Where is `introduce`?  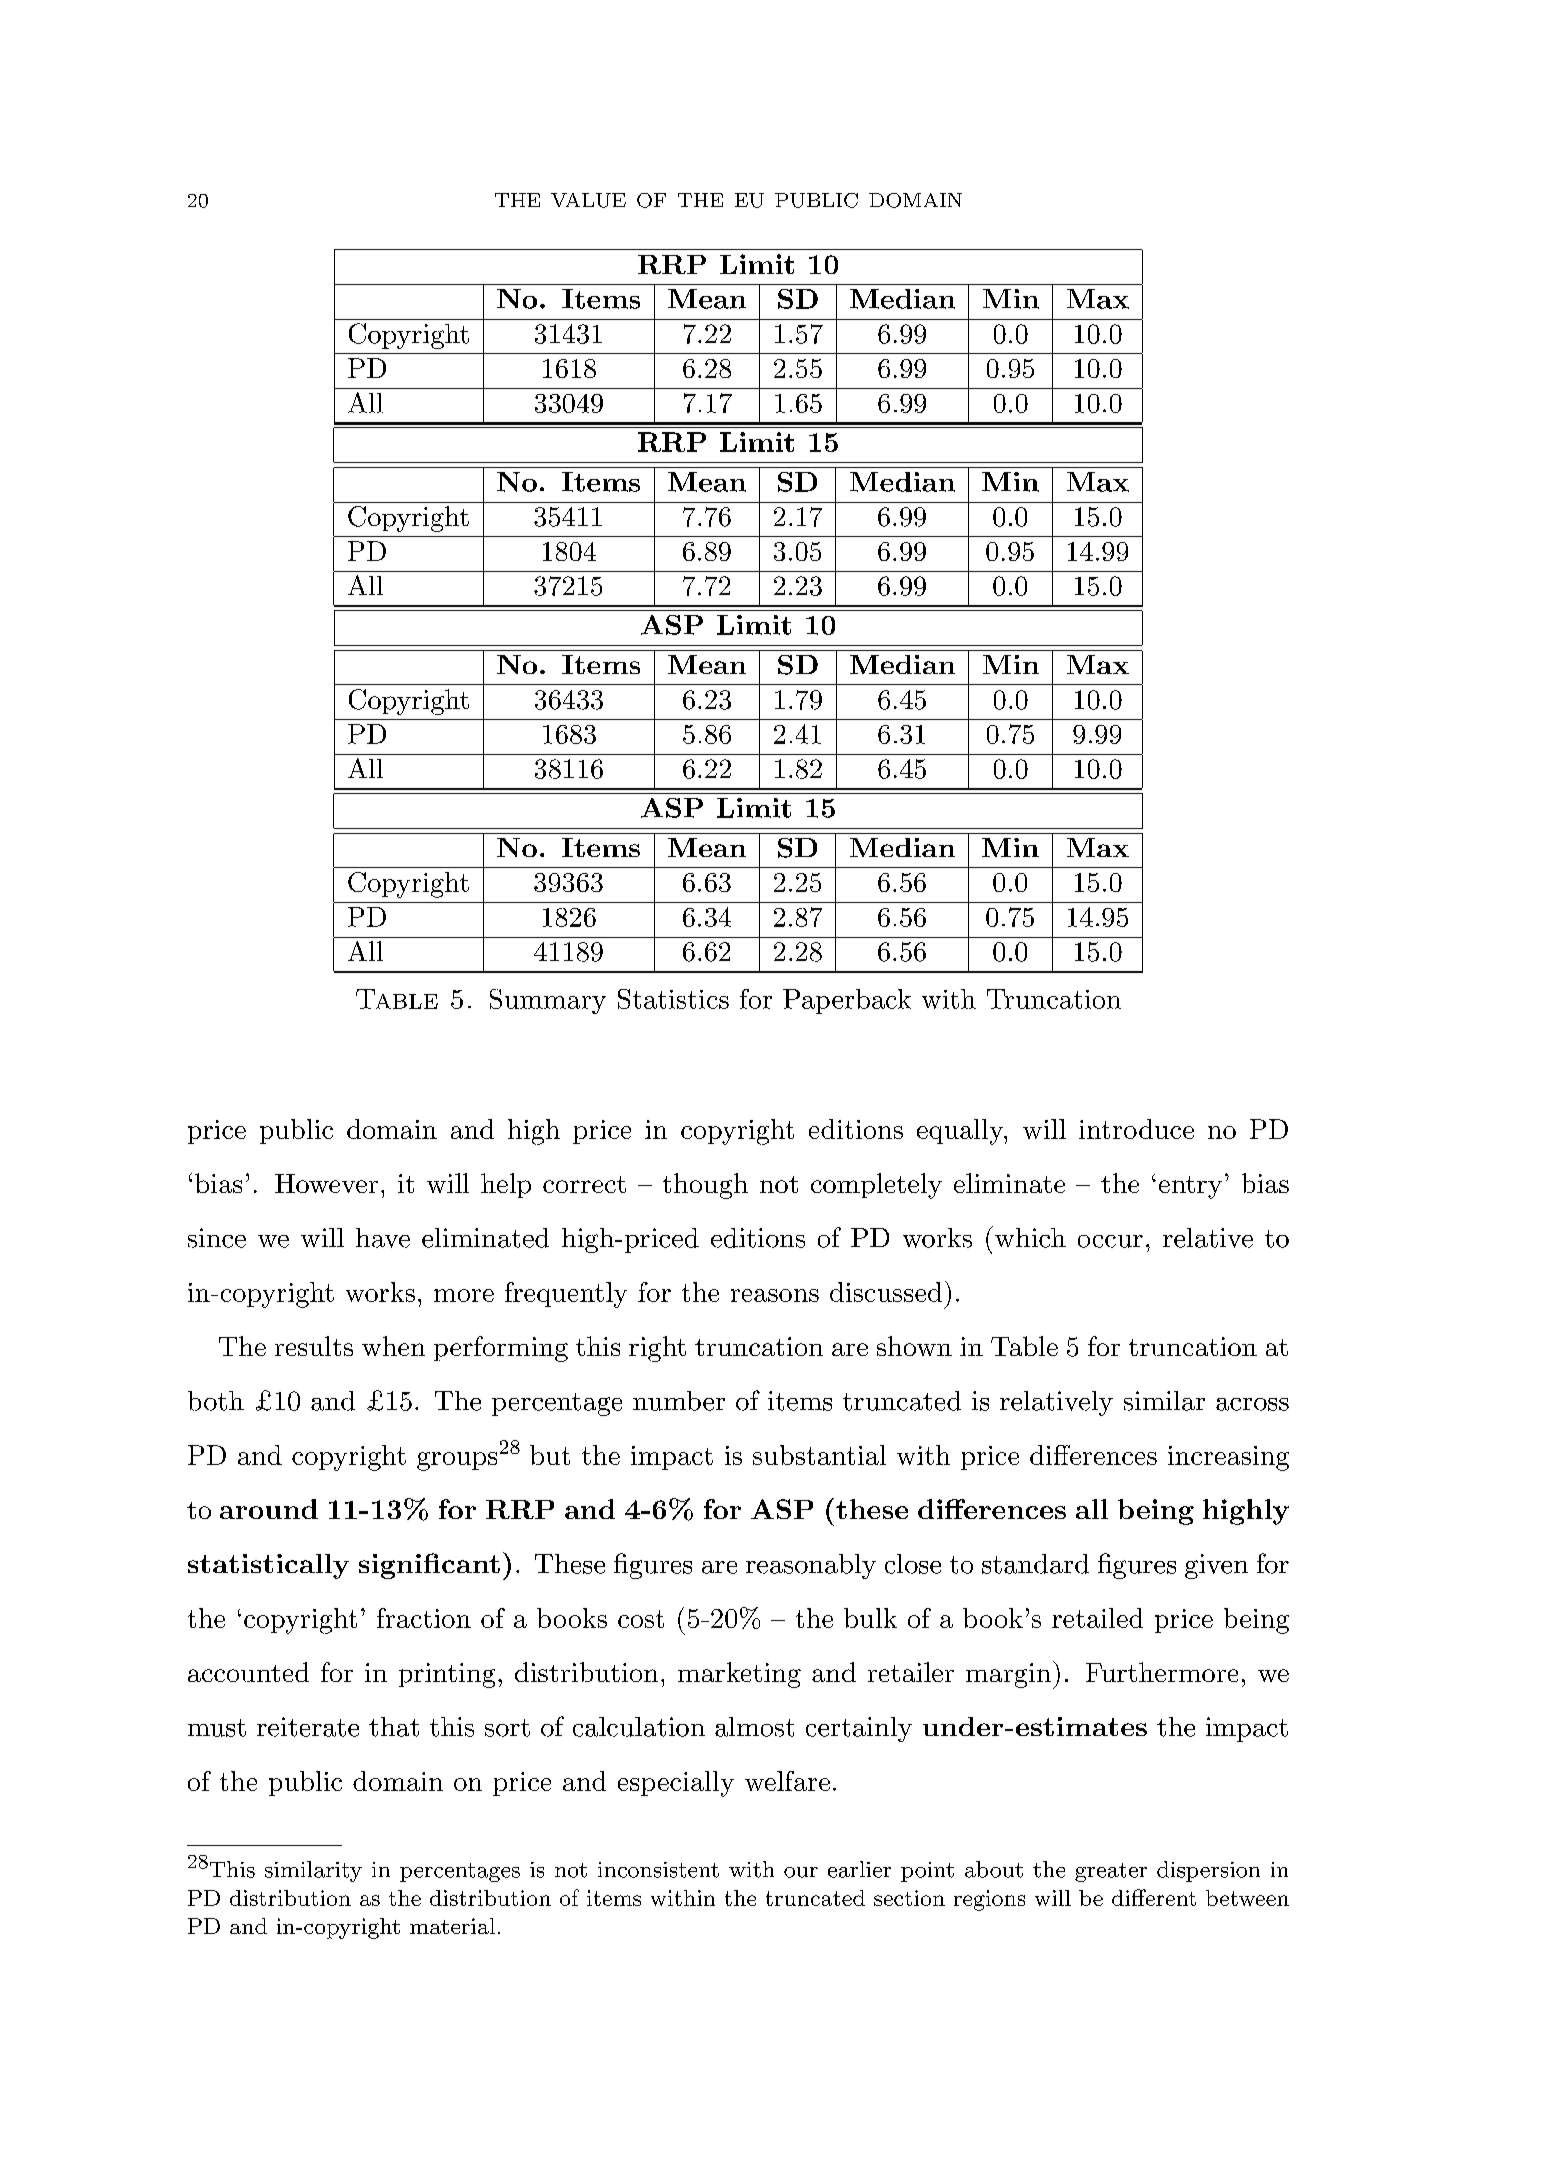
introduce is located at coordinates (1136, 1129).
